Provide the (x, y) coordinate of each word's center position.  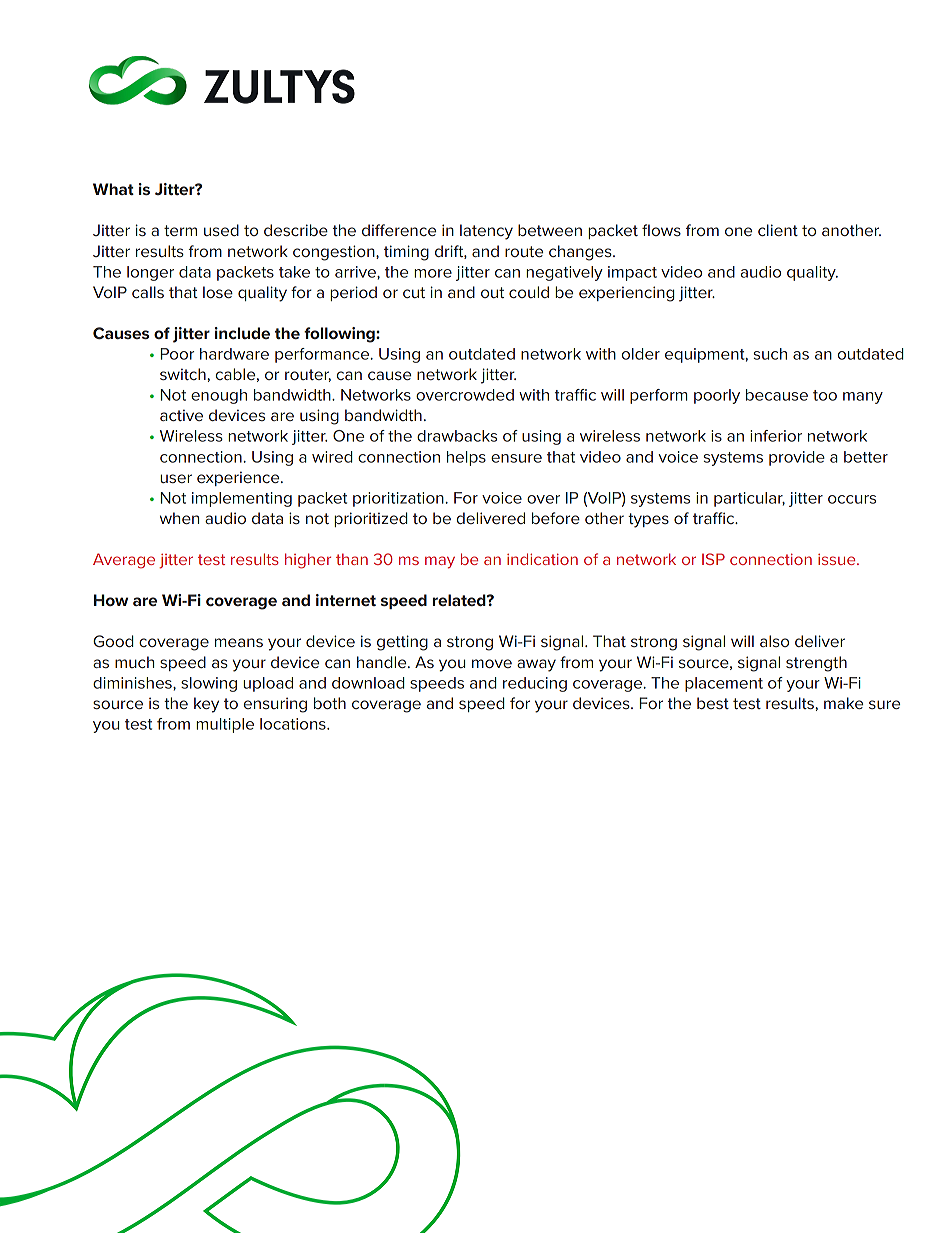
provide (797, 458)
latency (486, 232)
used (221, 230)
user (176, 478)
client (778, 230)
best (713, 703)
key (206, 705)
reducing (535, 684)
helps (466, 458)
